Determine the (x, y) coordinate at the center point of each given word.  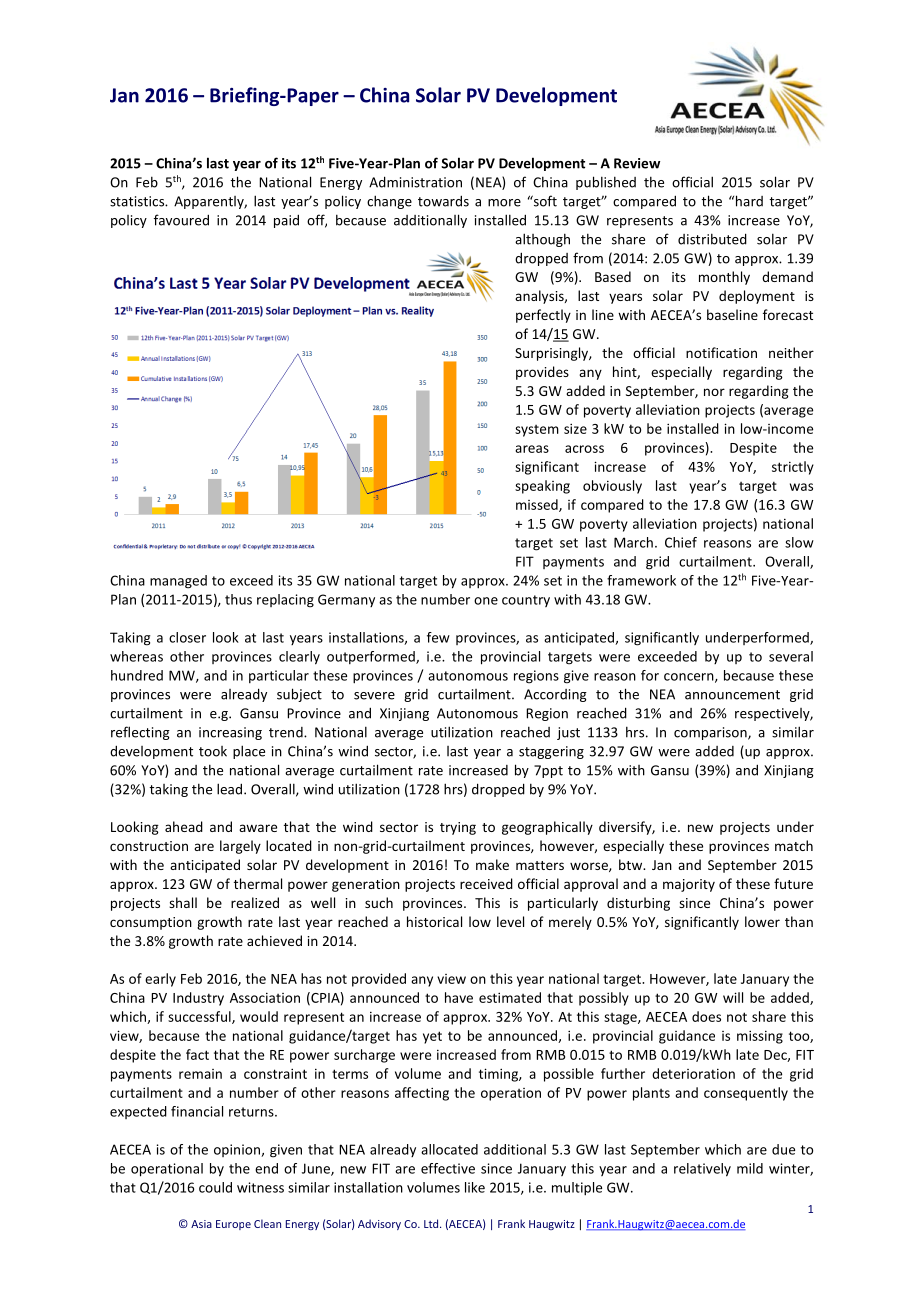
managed (178, 582)
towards (443, 201)
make (492, 864)
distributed (712, 239)
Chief (681, 542)
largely (240, 847)
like (475, 1187)
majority (689, 885)
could (215, 1187)
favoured (181, 220)
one (486, 601)
